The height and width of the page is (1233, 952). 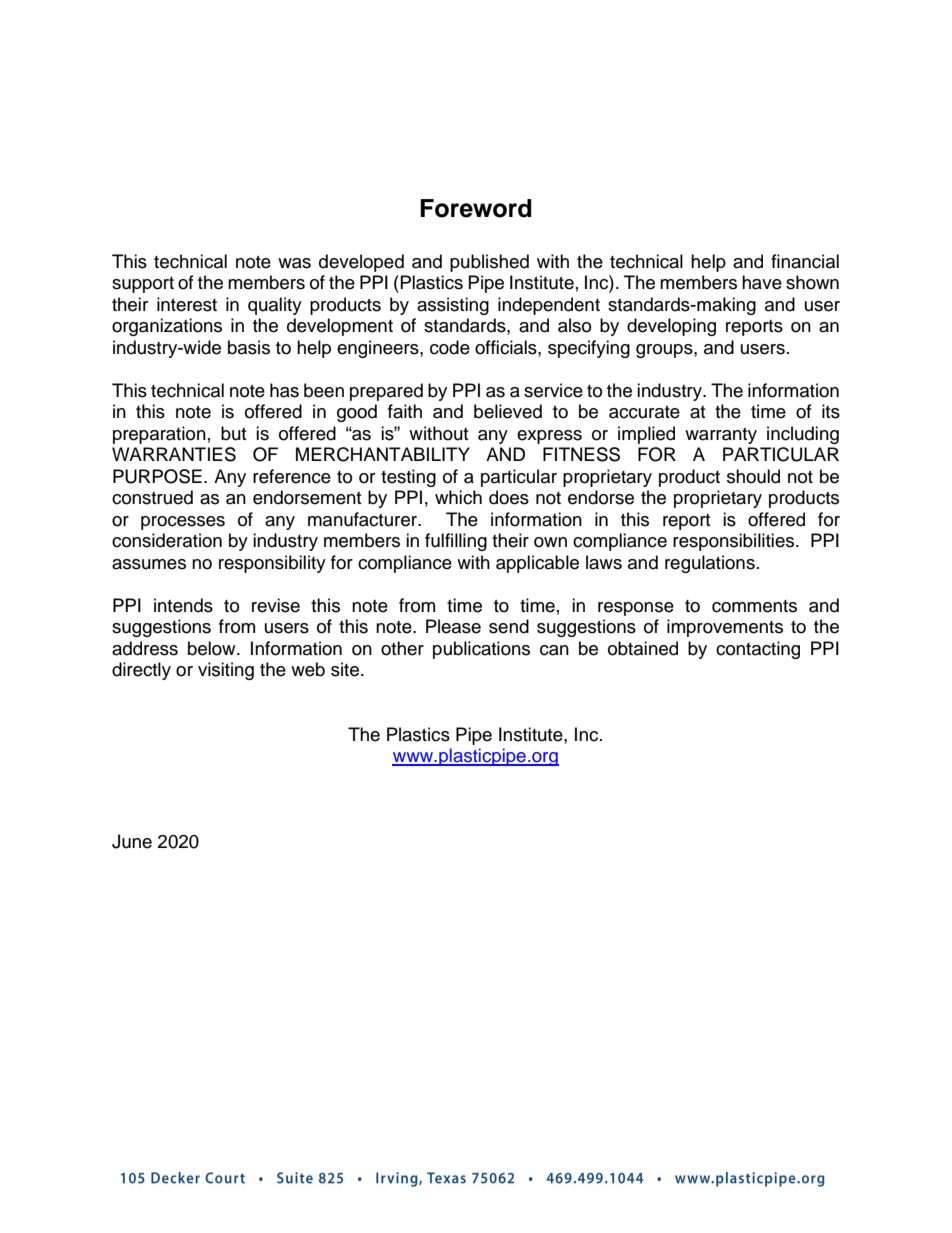 I want to click on financial, so click(x=805, y=261).
